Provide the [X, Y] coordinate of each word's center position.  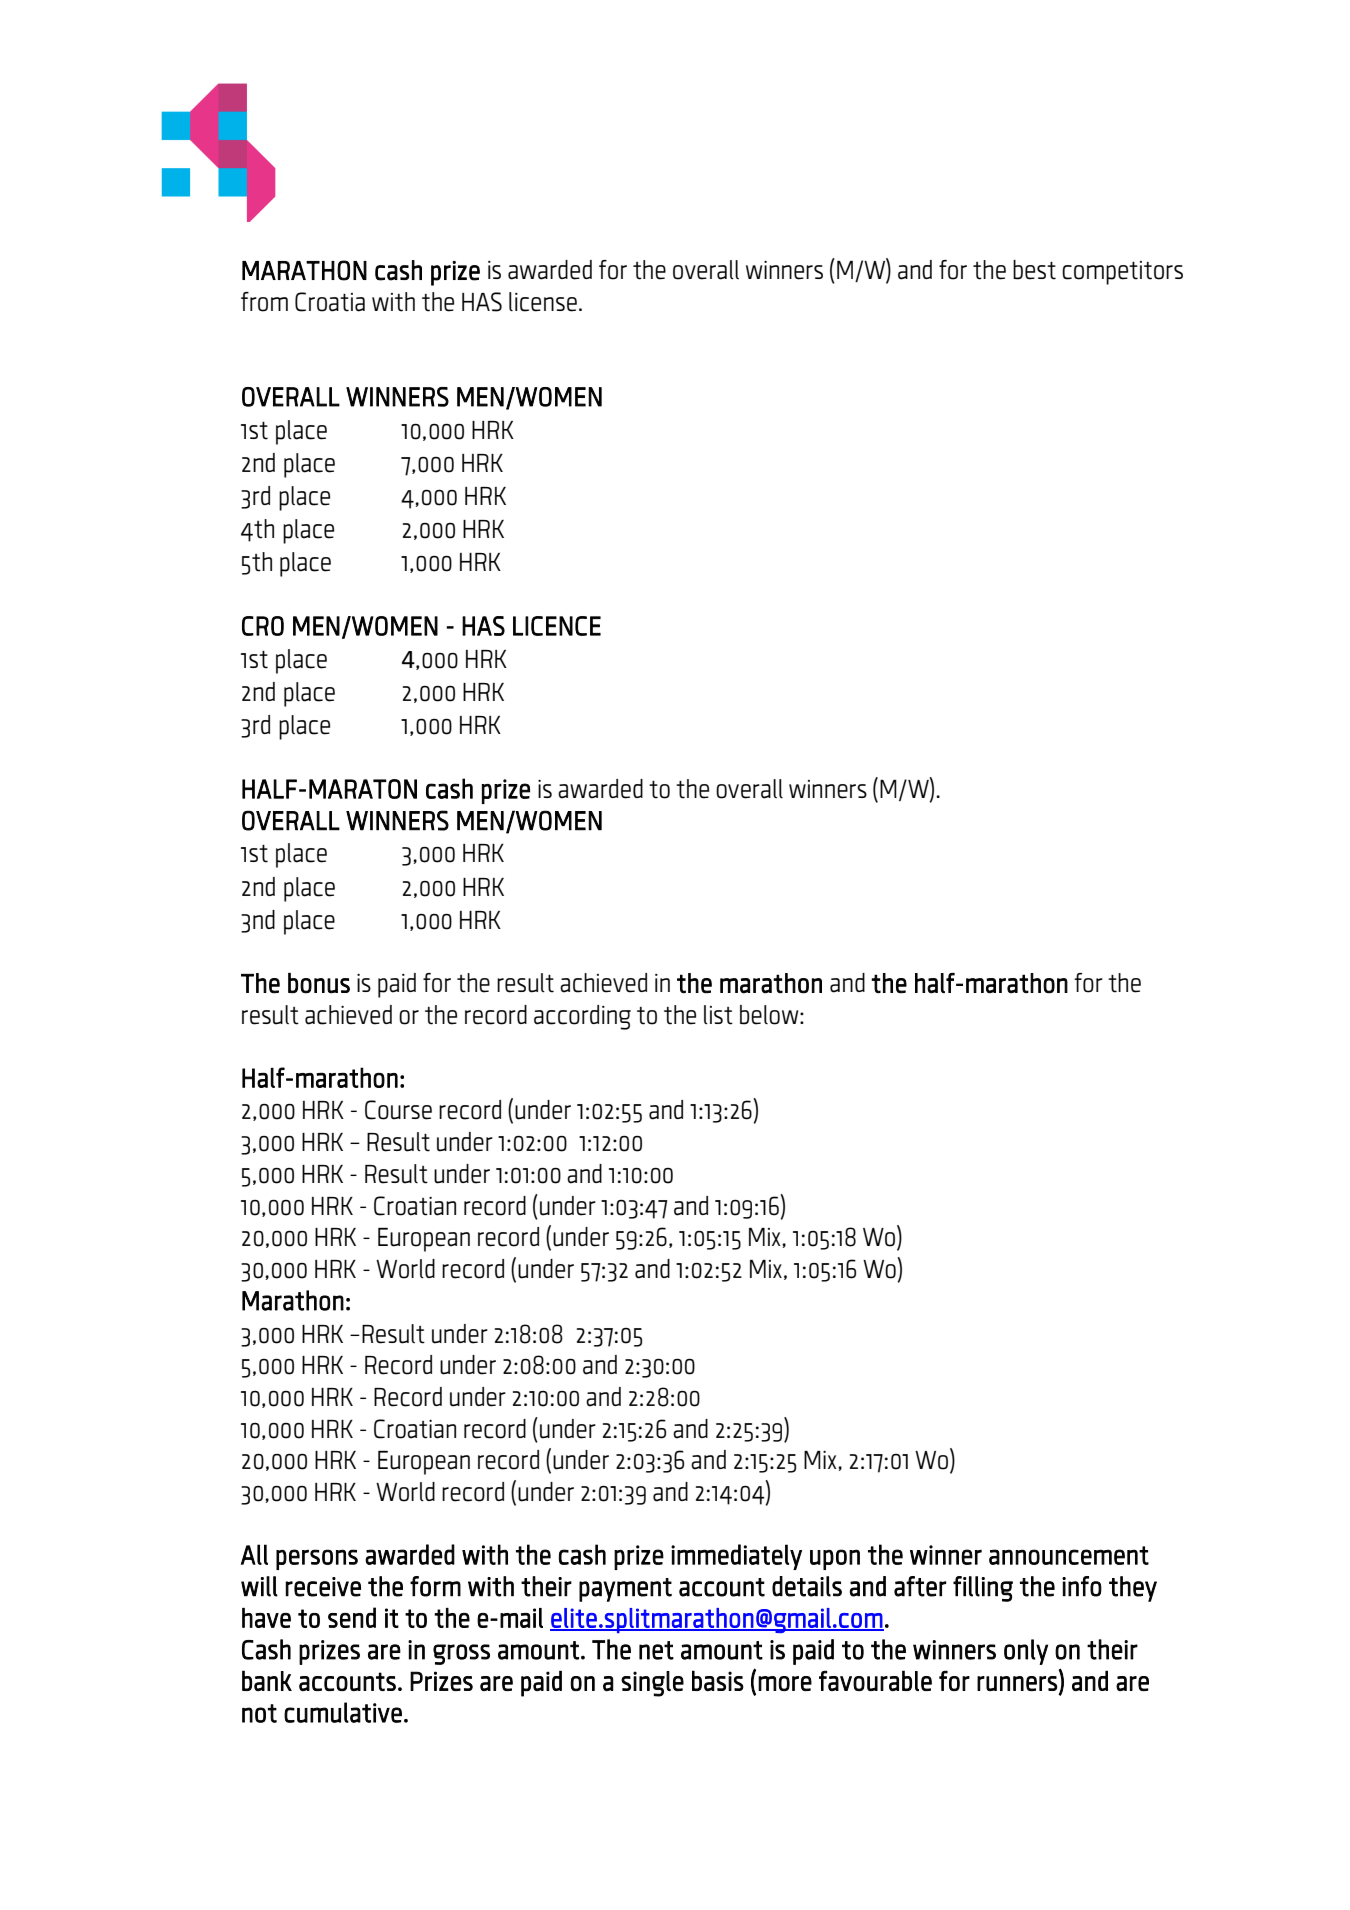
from [264, 302]
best [1034, 270]
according [582, 1017]
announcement [1069, 1555]
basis [718, 1680]
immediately [736, 1557]
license [543, 302]
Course [398, 1110]
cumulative [343, 1712]
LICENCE [557, 626]
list [718, 1015]
